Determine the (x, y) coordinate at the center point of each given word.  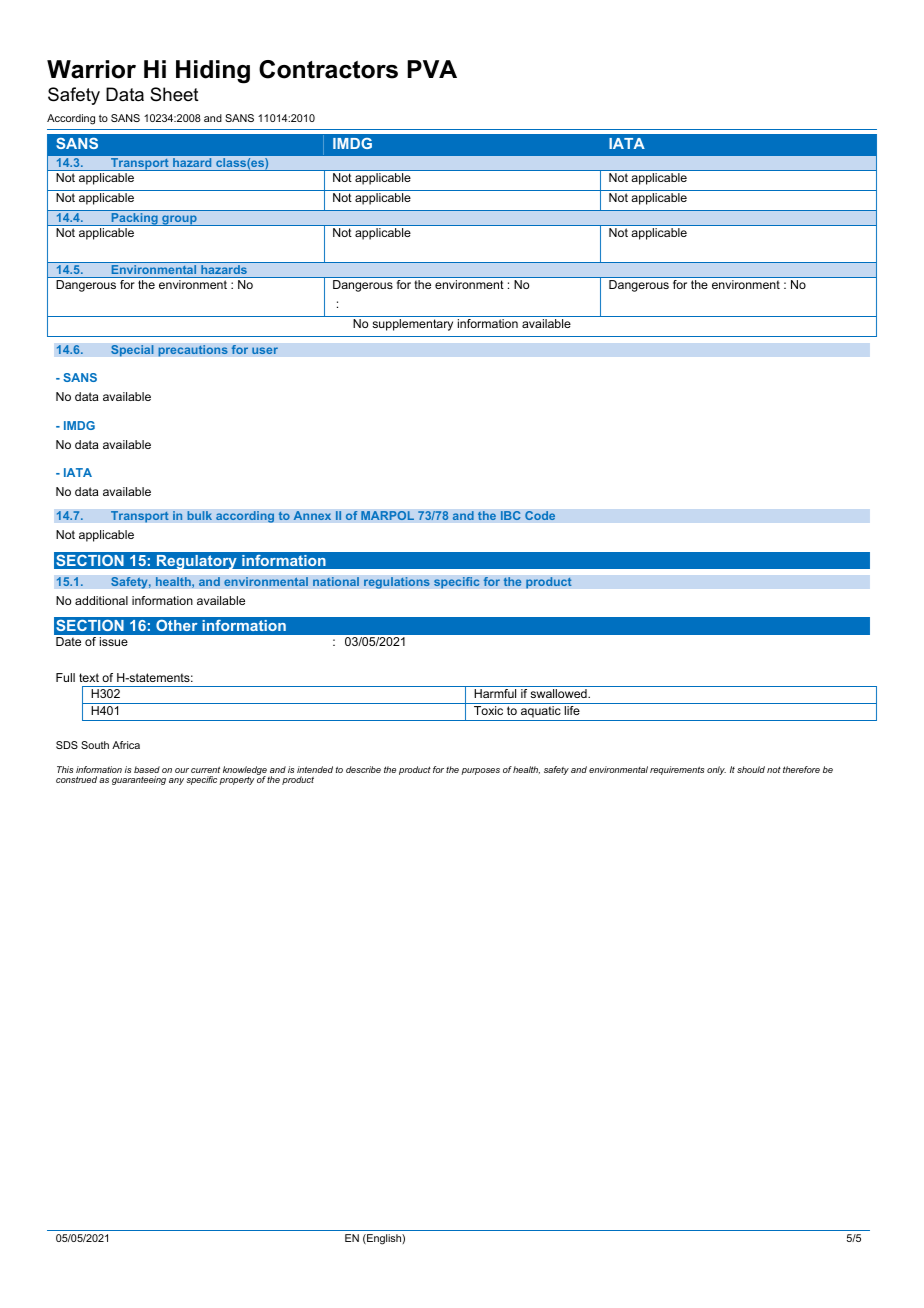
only (716, 770)
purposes (480, 771)
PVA (432, 69)
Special (132, 351)
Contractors (328, 69)
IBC (510, 516)
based (147, 769)
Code (540, 516)
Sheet (174, 94)
